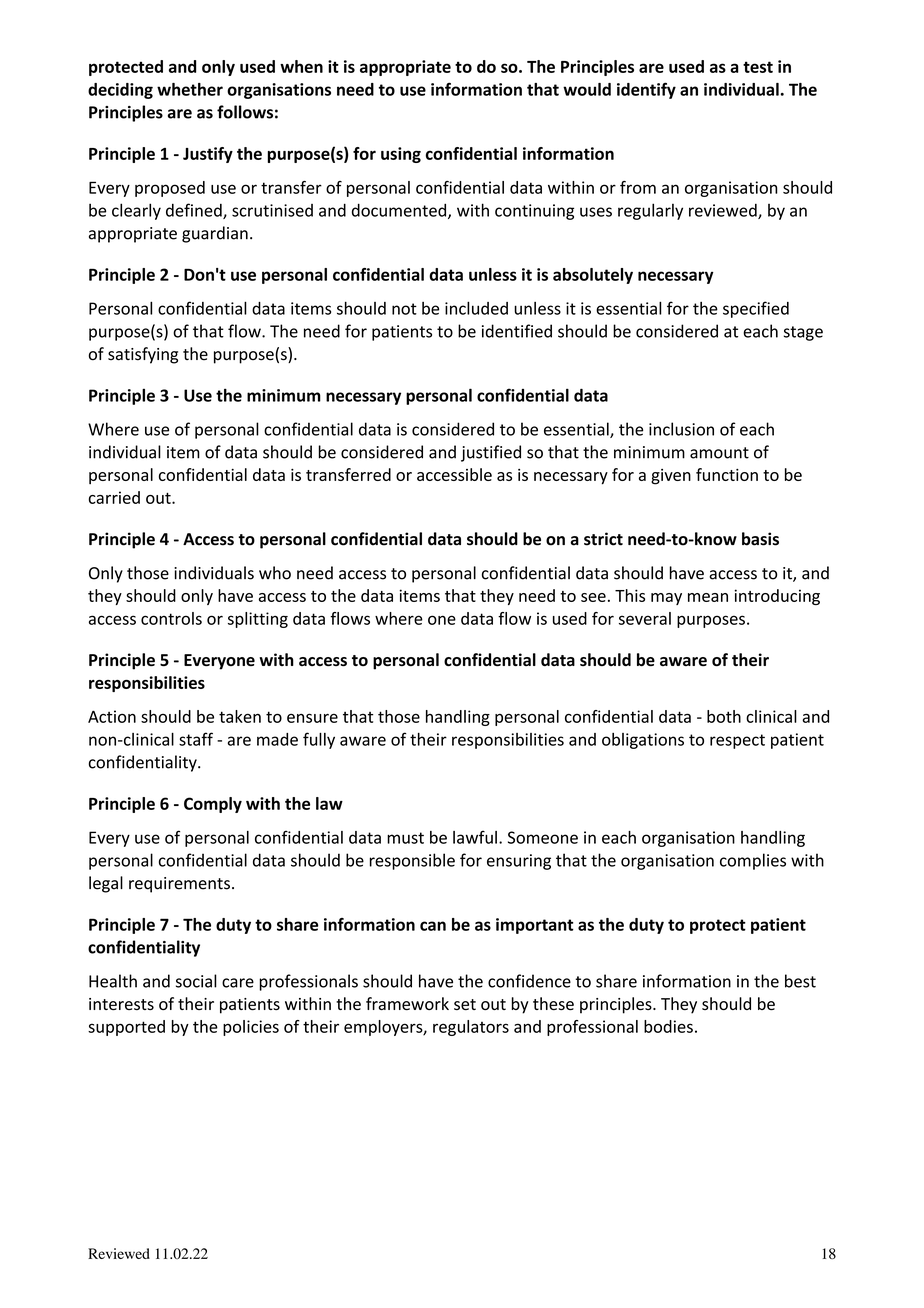  Describe the element at coordinates (401, 155) in the screenshot. I see `using` at that location.
